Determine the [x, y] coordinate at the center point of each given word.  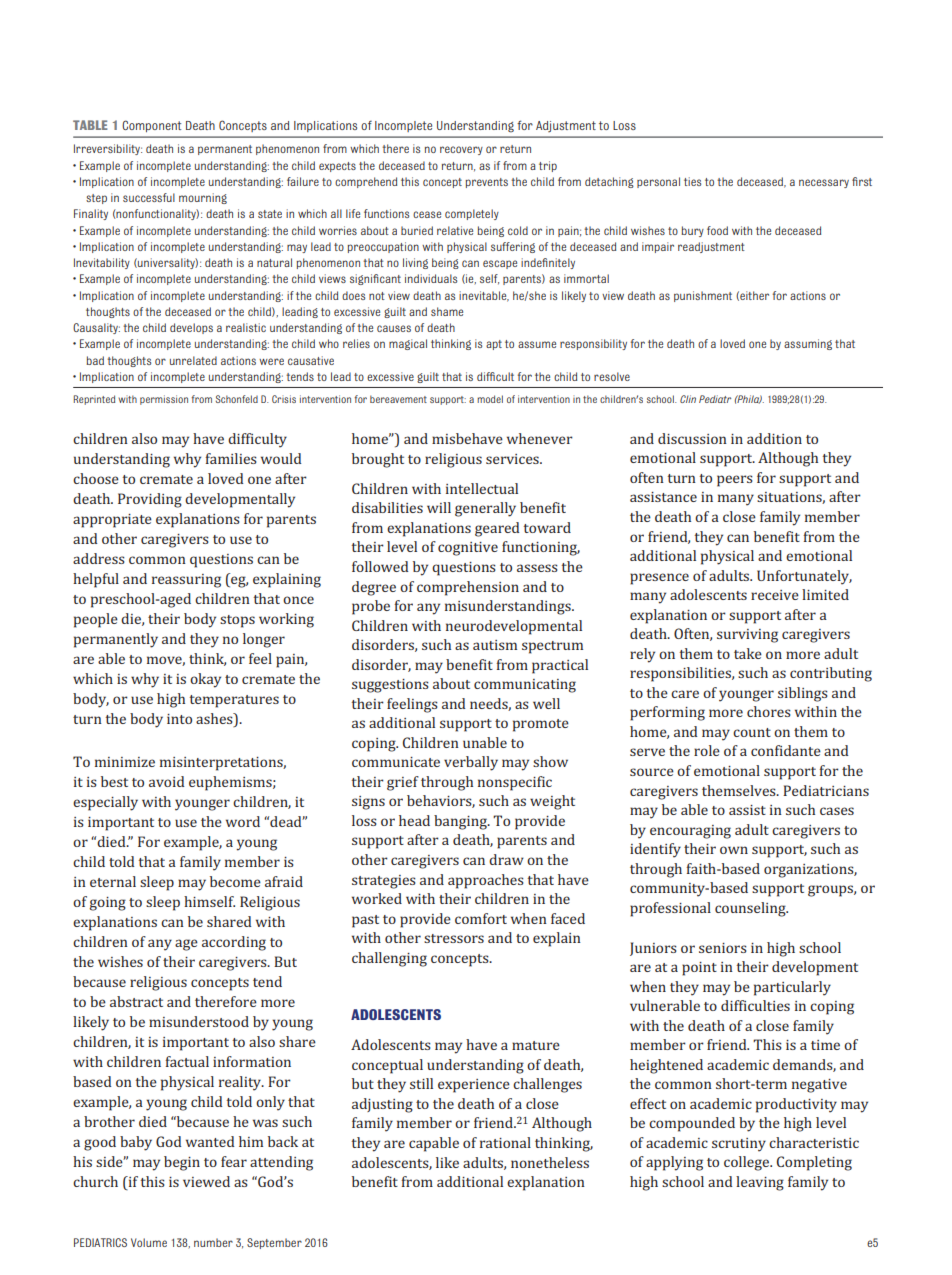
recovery [461, 150]
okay [205, 680]
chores [769, 711]
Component [151, 126]
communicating [525, 686]
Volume [149, 1242]
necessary [824, 183]
